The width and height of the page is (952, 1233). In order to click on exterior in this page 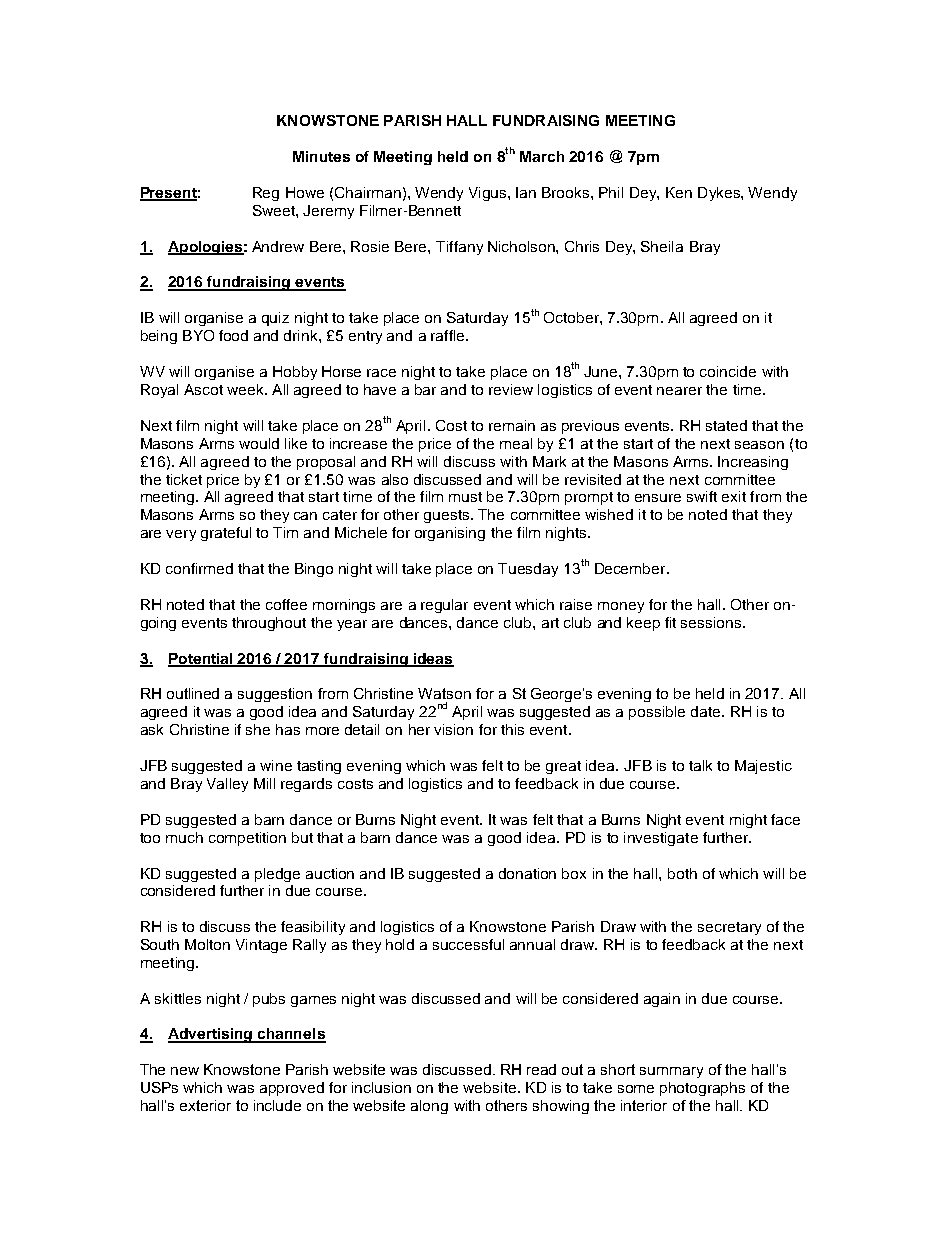, I will do `click(205, 1105)`.
